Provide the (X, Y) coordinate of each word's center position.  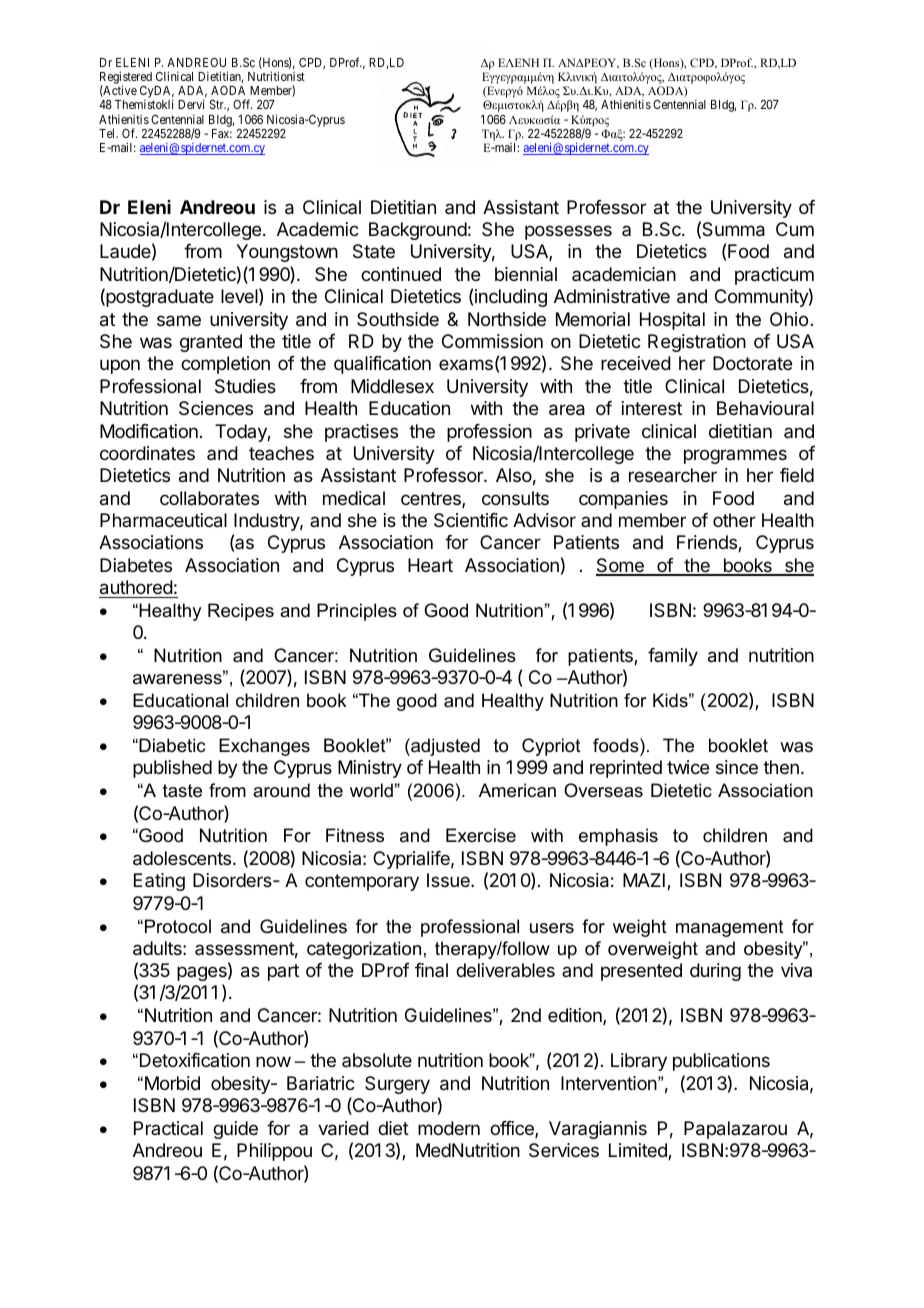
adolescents (183, 858)
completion (225, 365)
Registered (126, 79)
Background (418, 231)
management (730, 928)
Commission (492, 341)
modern (449, 1128)
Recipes (241, 612)
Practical (168, 1128)
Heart (430, 565)
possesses (568, 232)
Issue (449, 880)
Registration (697, 343)
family (673, 657)
